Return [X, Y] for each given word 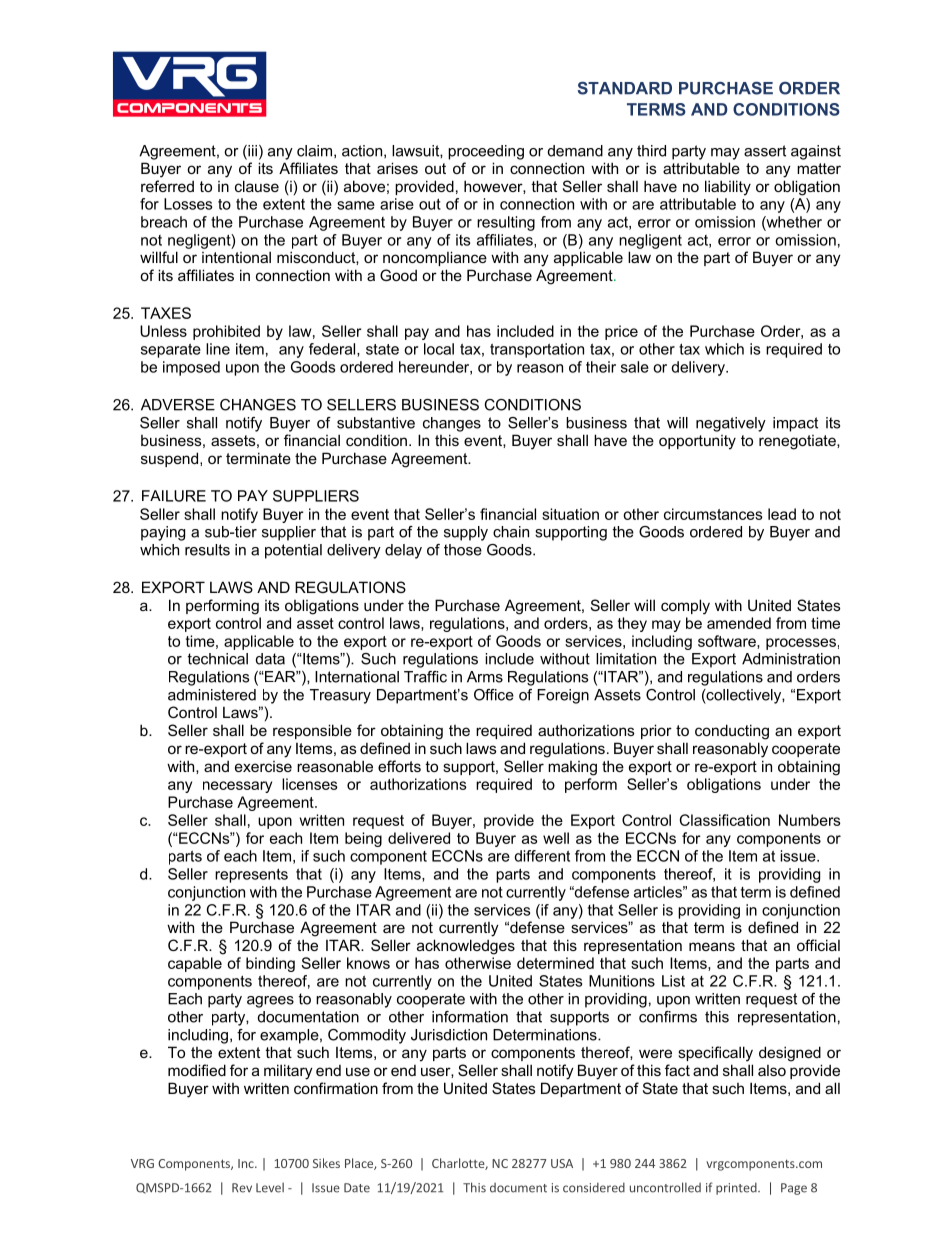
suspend [171, 459]
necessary [237, 787]
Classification [725, 820]
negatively [731, 424]
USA [562, 1163]
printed [737, 1188]
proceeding [486, 152]
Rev [242, 1188]
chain [511, 532]
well [556, 838]
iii [251, 152]
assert [765, 151]
